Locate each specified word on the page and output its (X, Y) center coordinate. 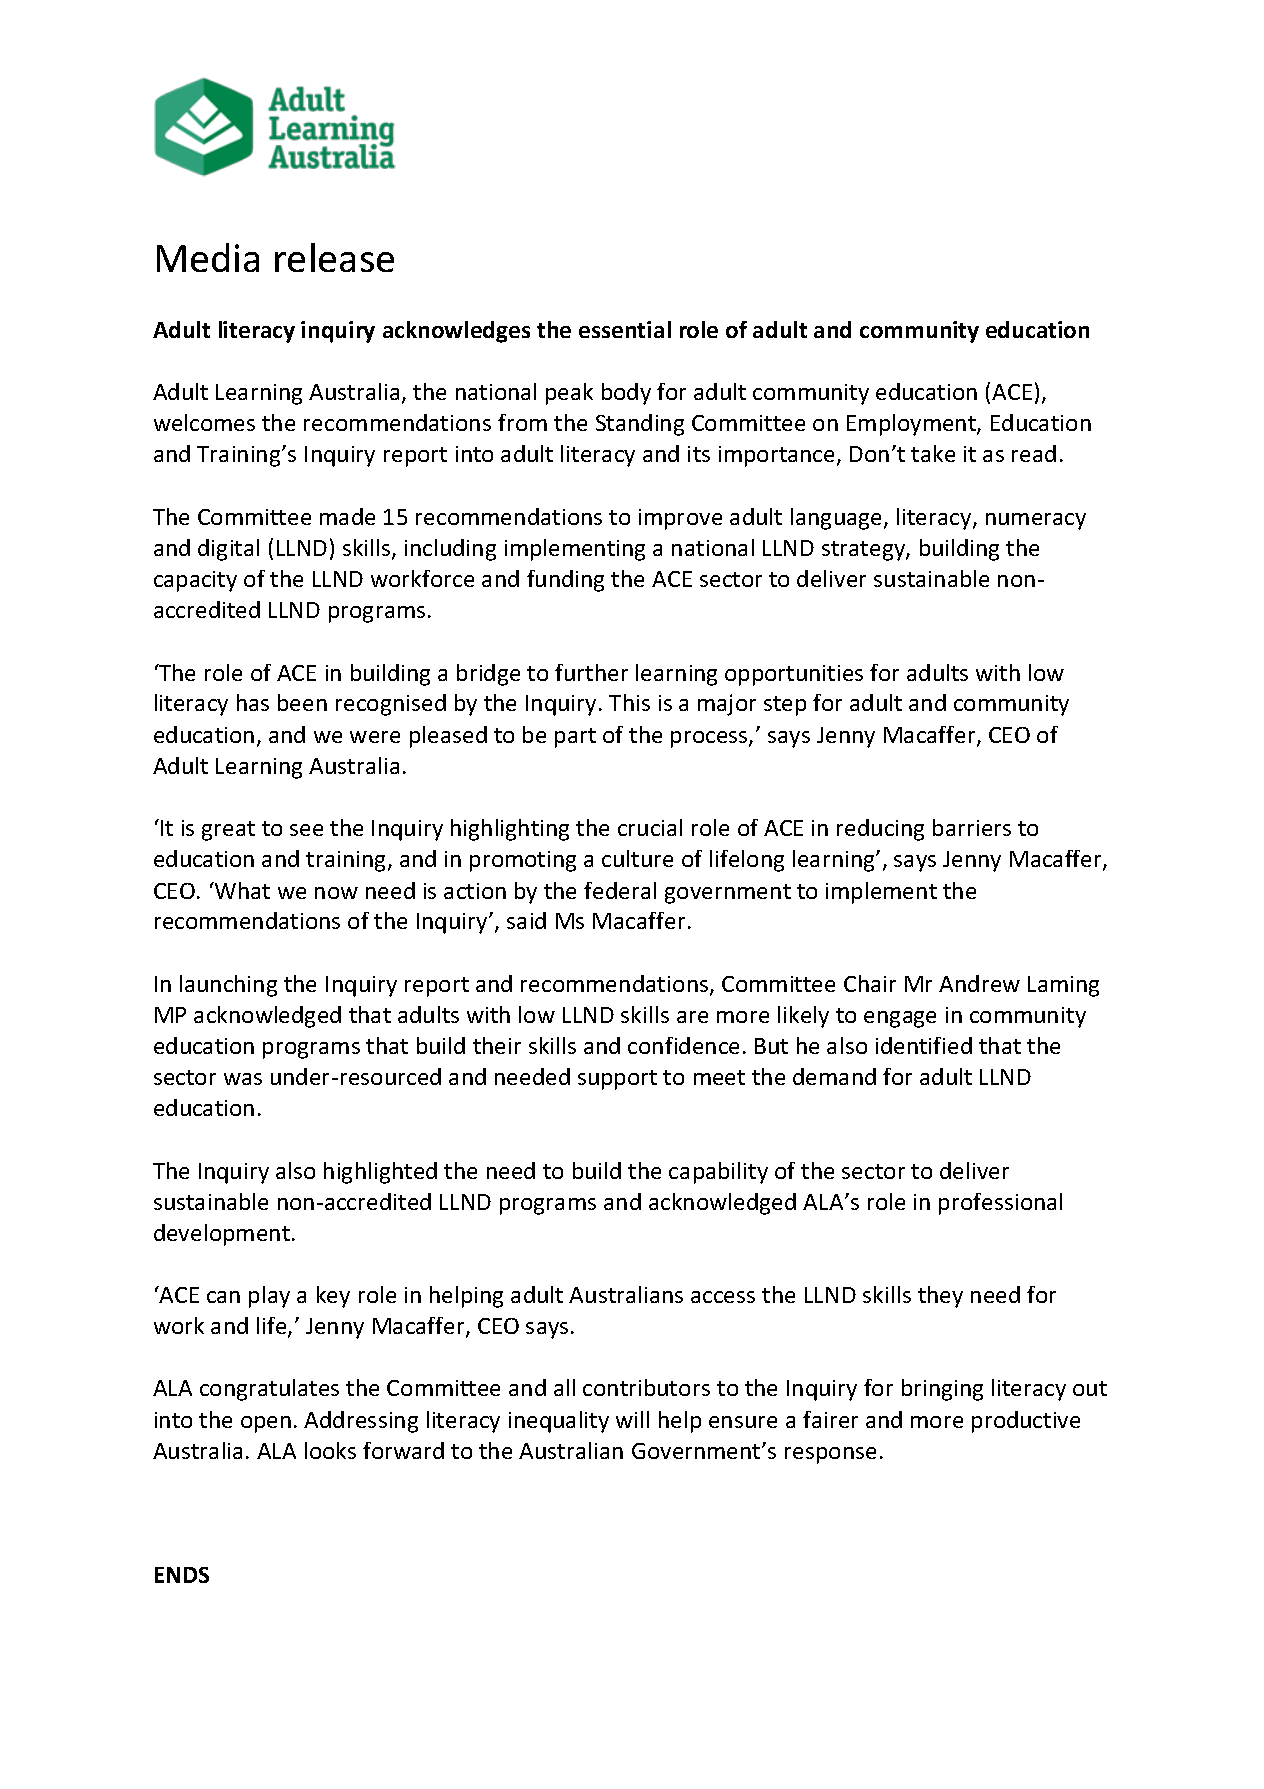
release (334, 257)
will (632, 1419)
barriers (972, 827)
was (243, 1079)
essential (625, 329)
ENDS (182, 1575)
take (933, 453)
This (629, 702)
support (617, 1080)
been (302, 702)
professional (1000, 1204)
